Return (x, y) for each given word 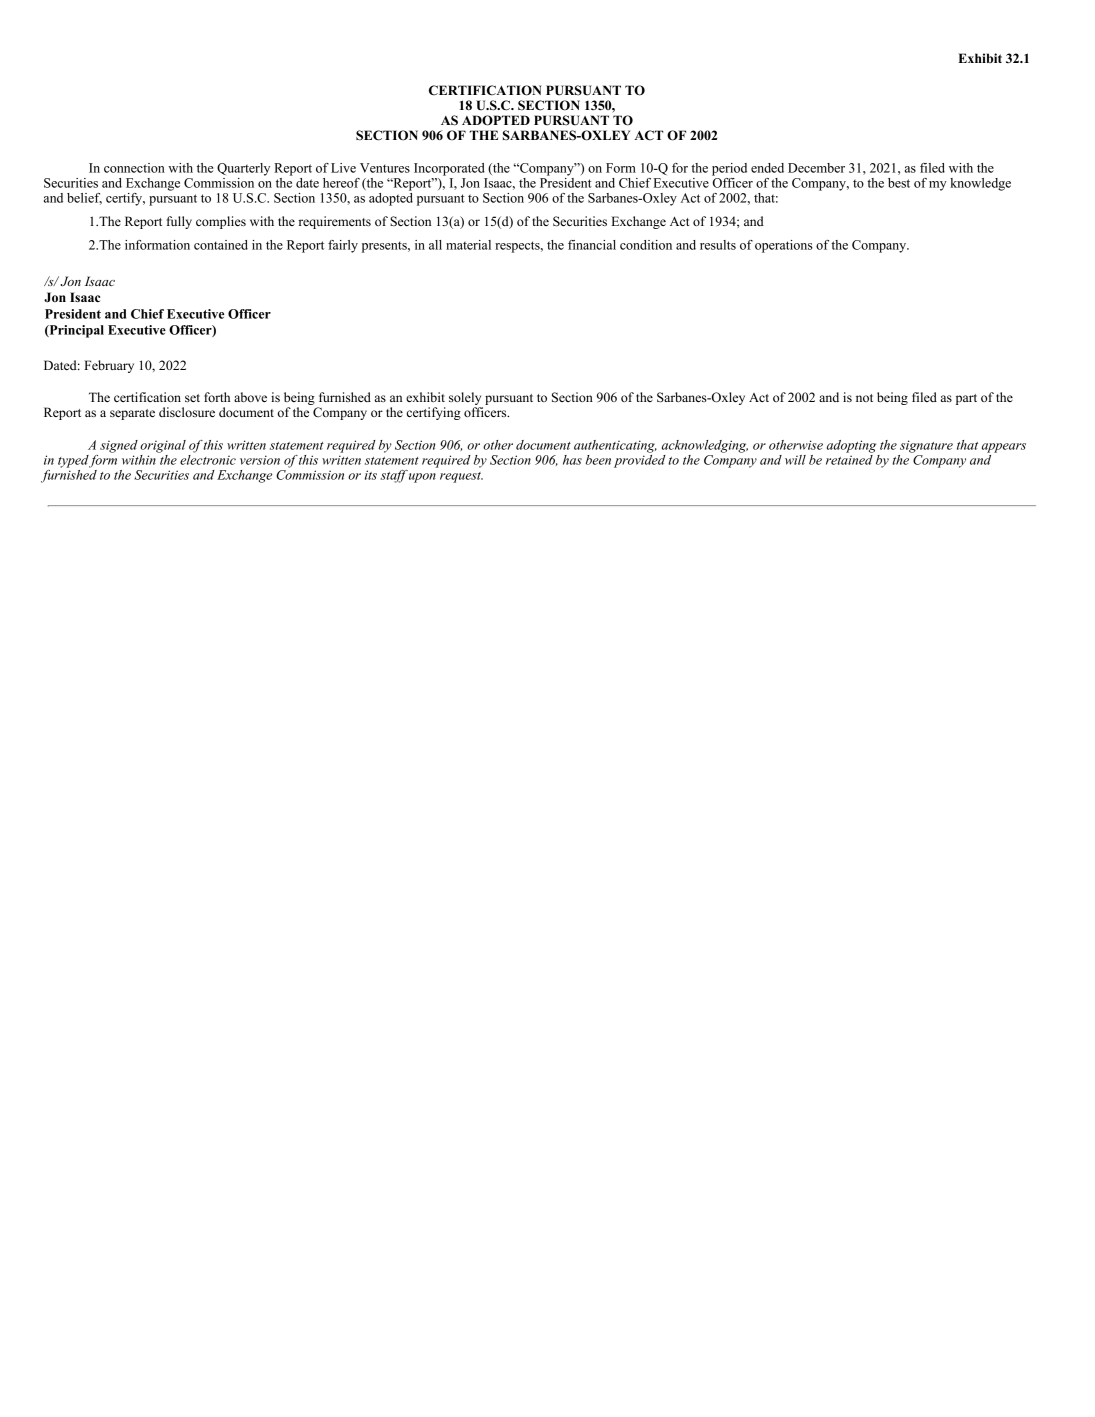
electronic (208, 458)
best (899, 183)
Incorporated (449, 169)
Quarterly (243, 169)
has (572, 460)
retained (850, 458)
